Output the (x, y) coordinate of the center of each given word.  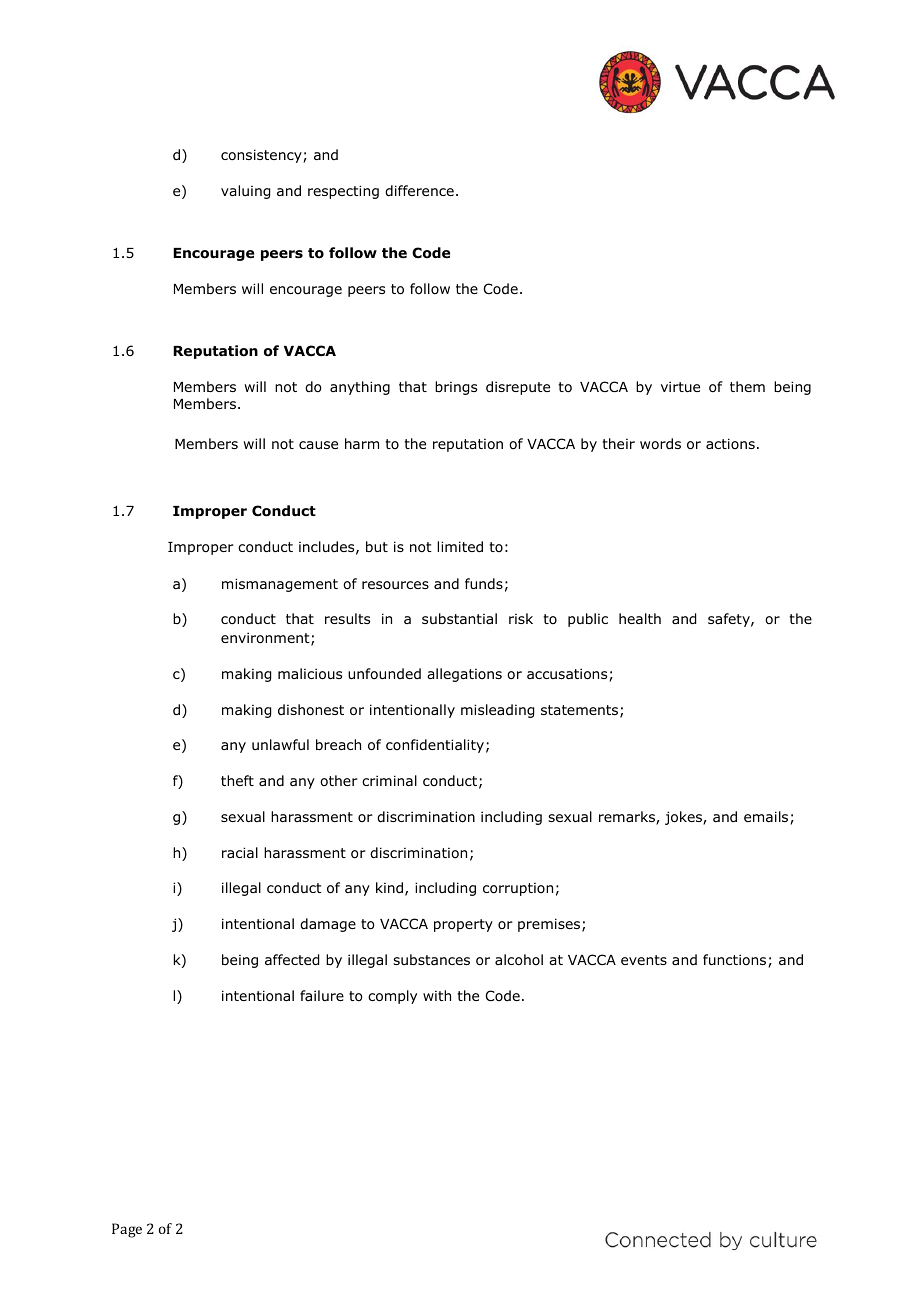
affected (292, 960)
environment (266, 639)
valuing (245, 192)
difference (419, 190)
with (437, 995)
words (660, 443)
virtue (680, 386)
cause (318, 445)
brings (456, 388)
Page (127, 1230)
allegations (464, 675)
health (640, 618)
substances (431, 959)
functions (734, 959)
